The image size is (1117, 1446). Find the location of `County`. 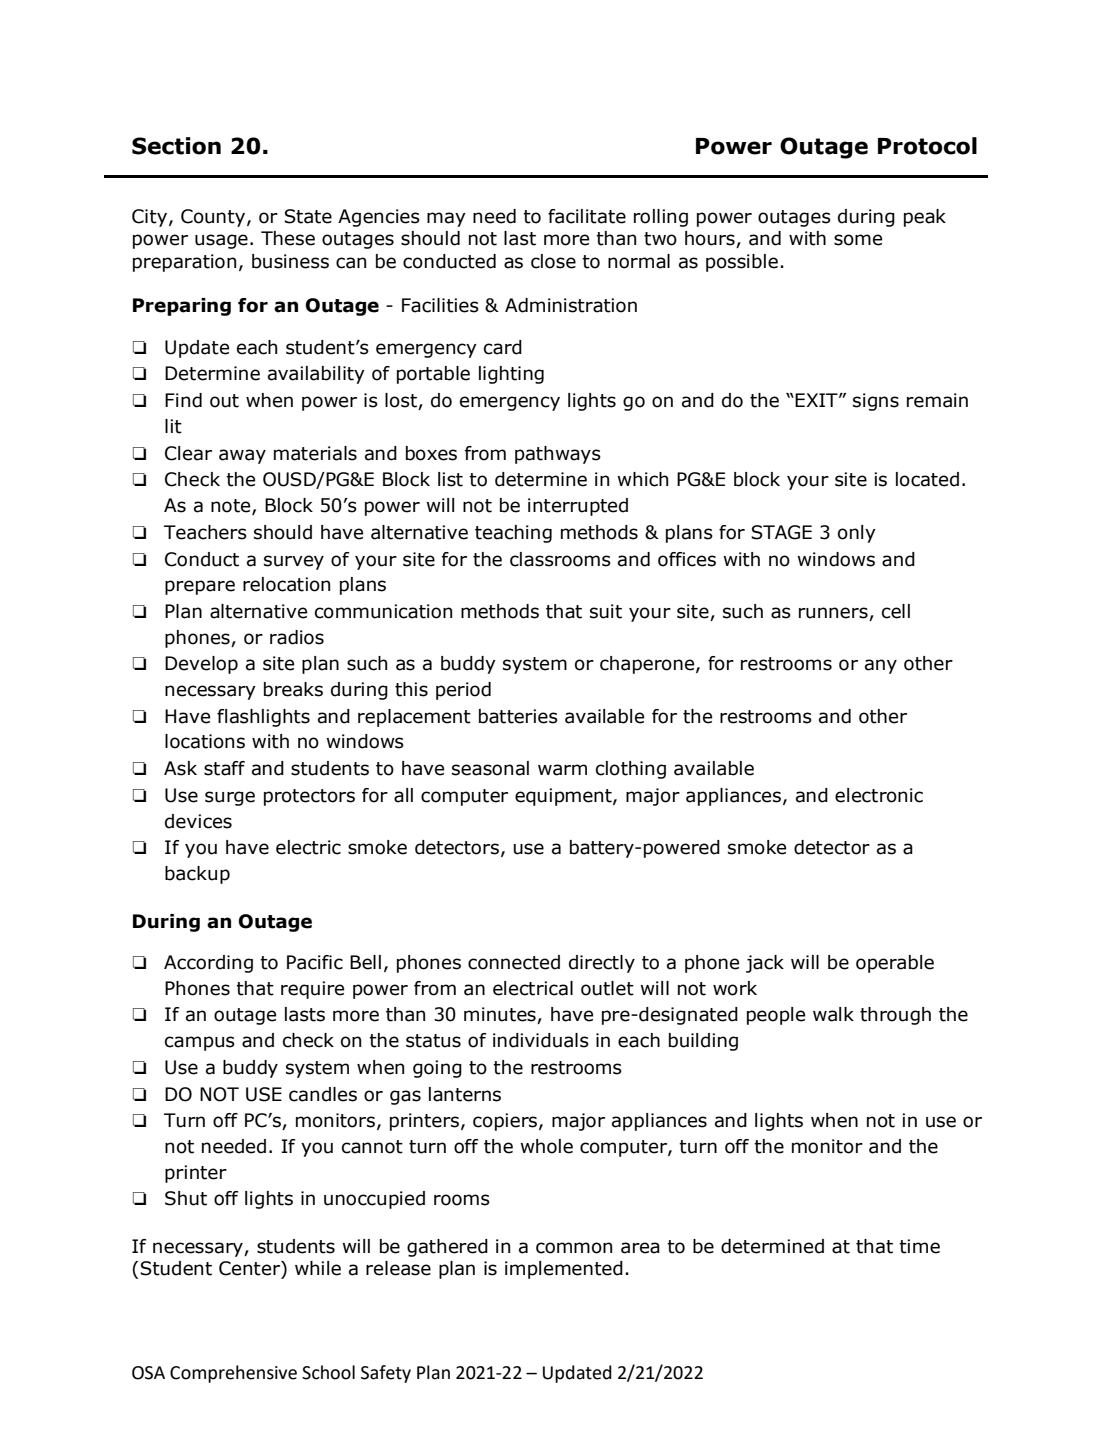

County is located at coordinates (214, 218).
